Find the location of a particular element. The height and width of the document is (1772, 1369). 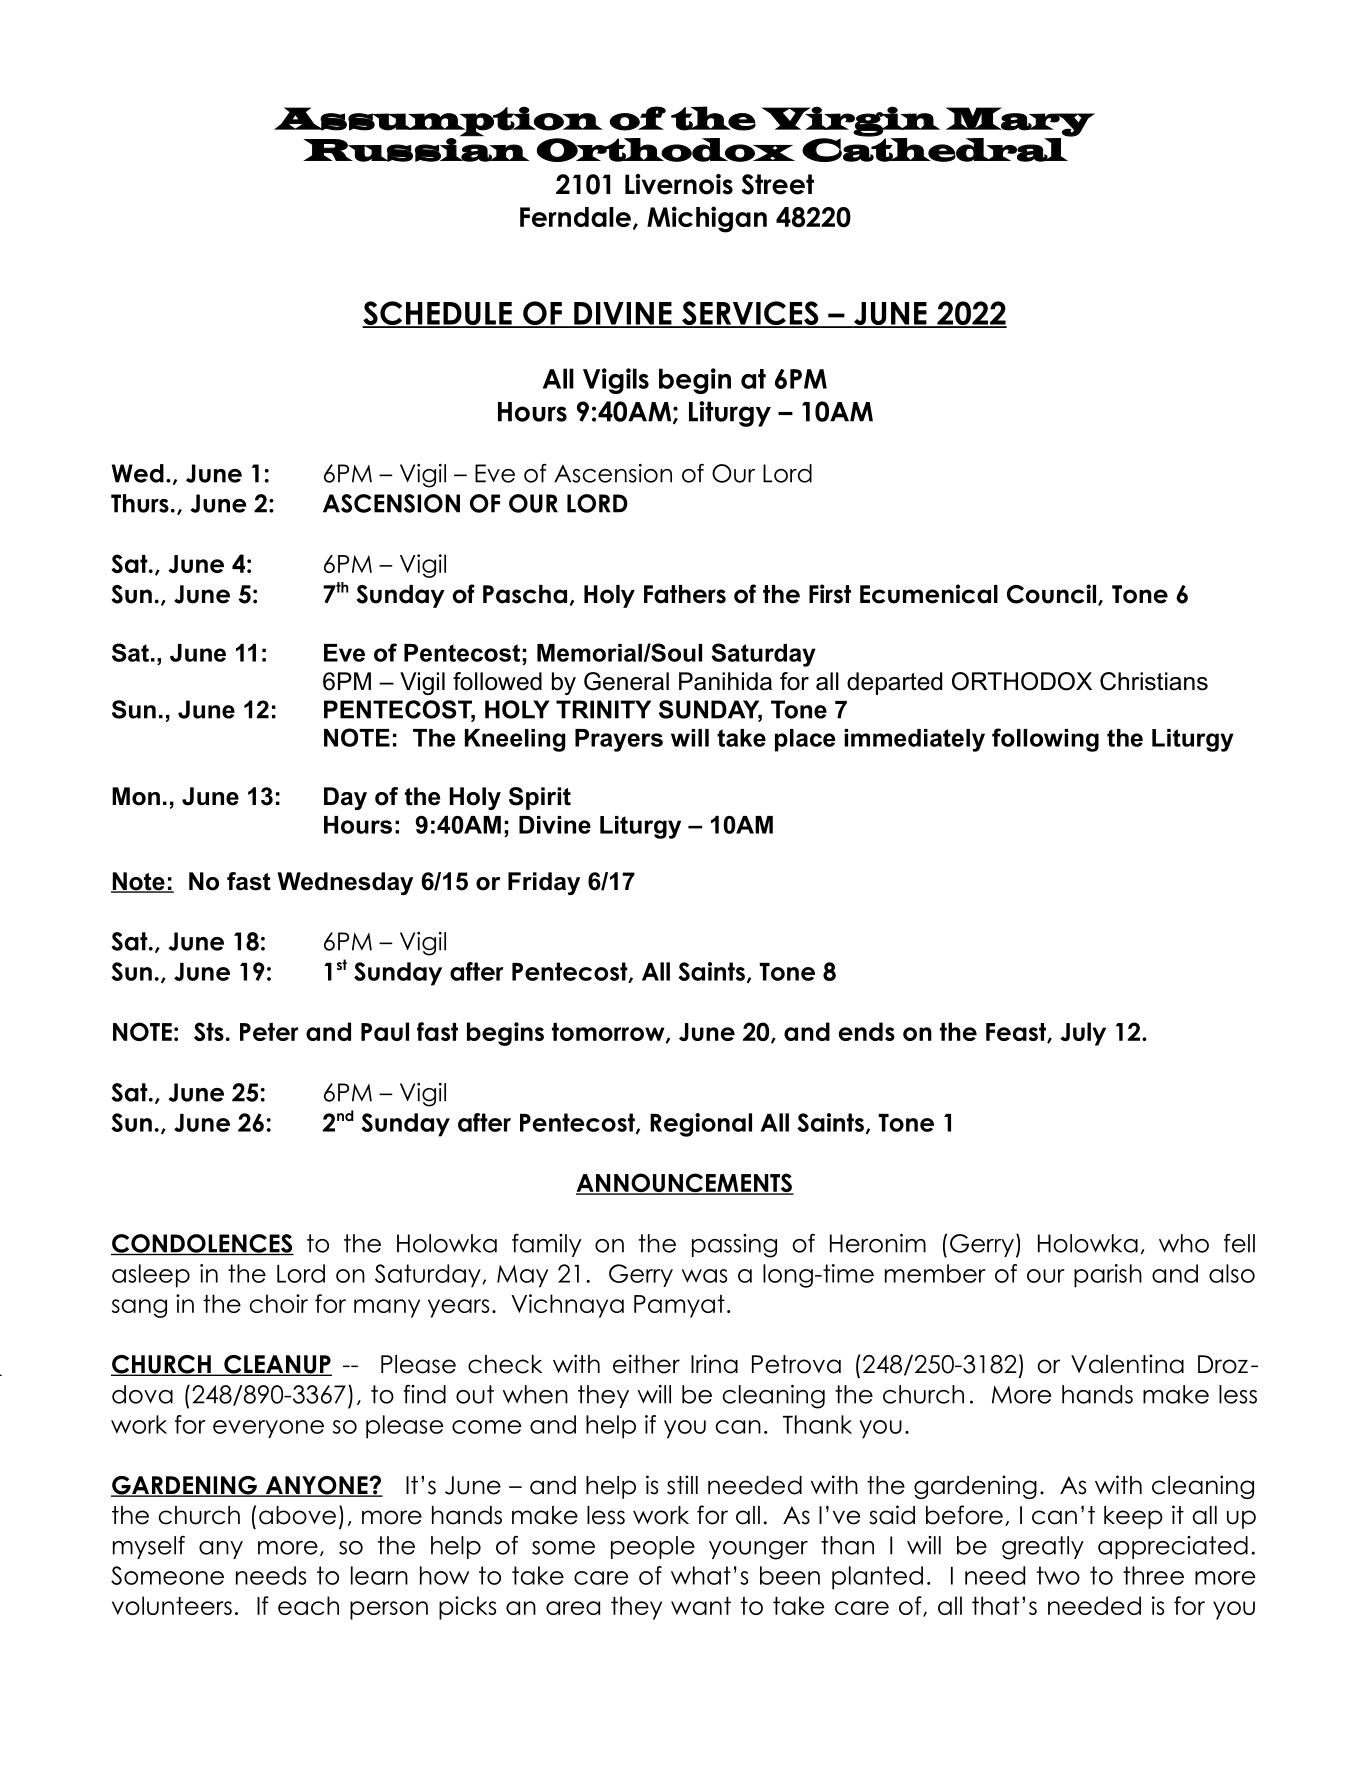

Thurs is located at coordinates (140, 503).
